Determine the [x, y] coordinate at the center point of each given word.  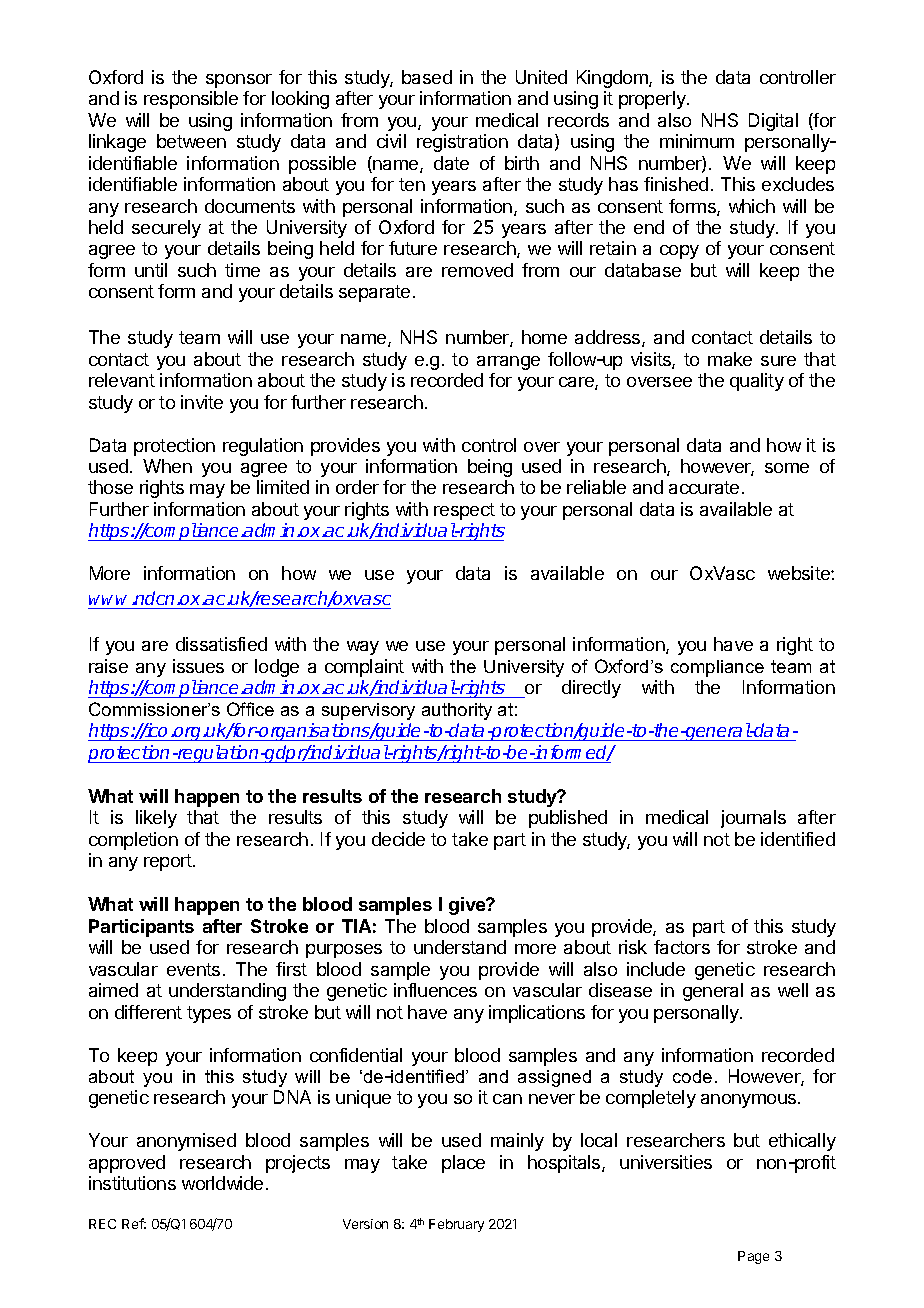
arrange [508, 363]
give [468, 906]
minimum [697, 141]
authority [457, 711]
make [730, 359]
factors [682, 947]
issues [198, 666]
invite [202, 402]
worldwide [222, 1183]
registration [462, 143]
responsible [191, 100]
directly [591, 689]
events [193, 969]
